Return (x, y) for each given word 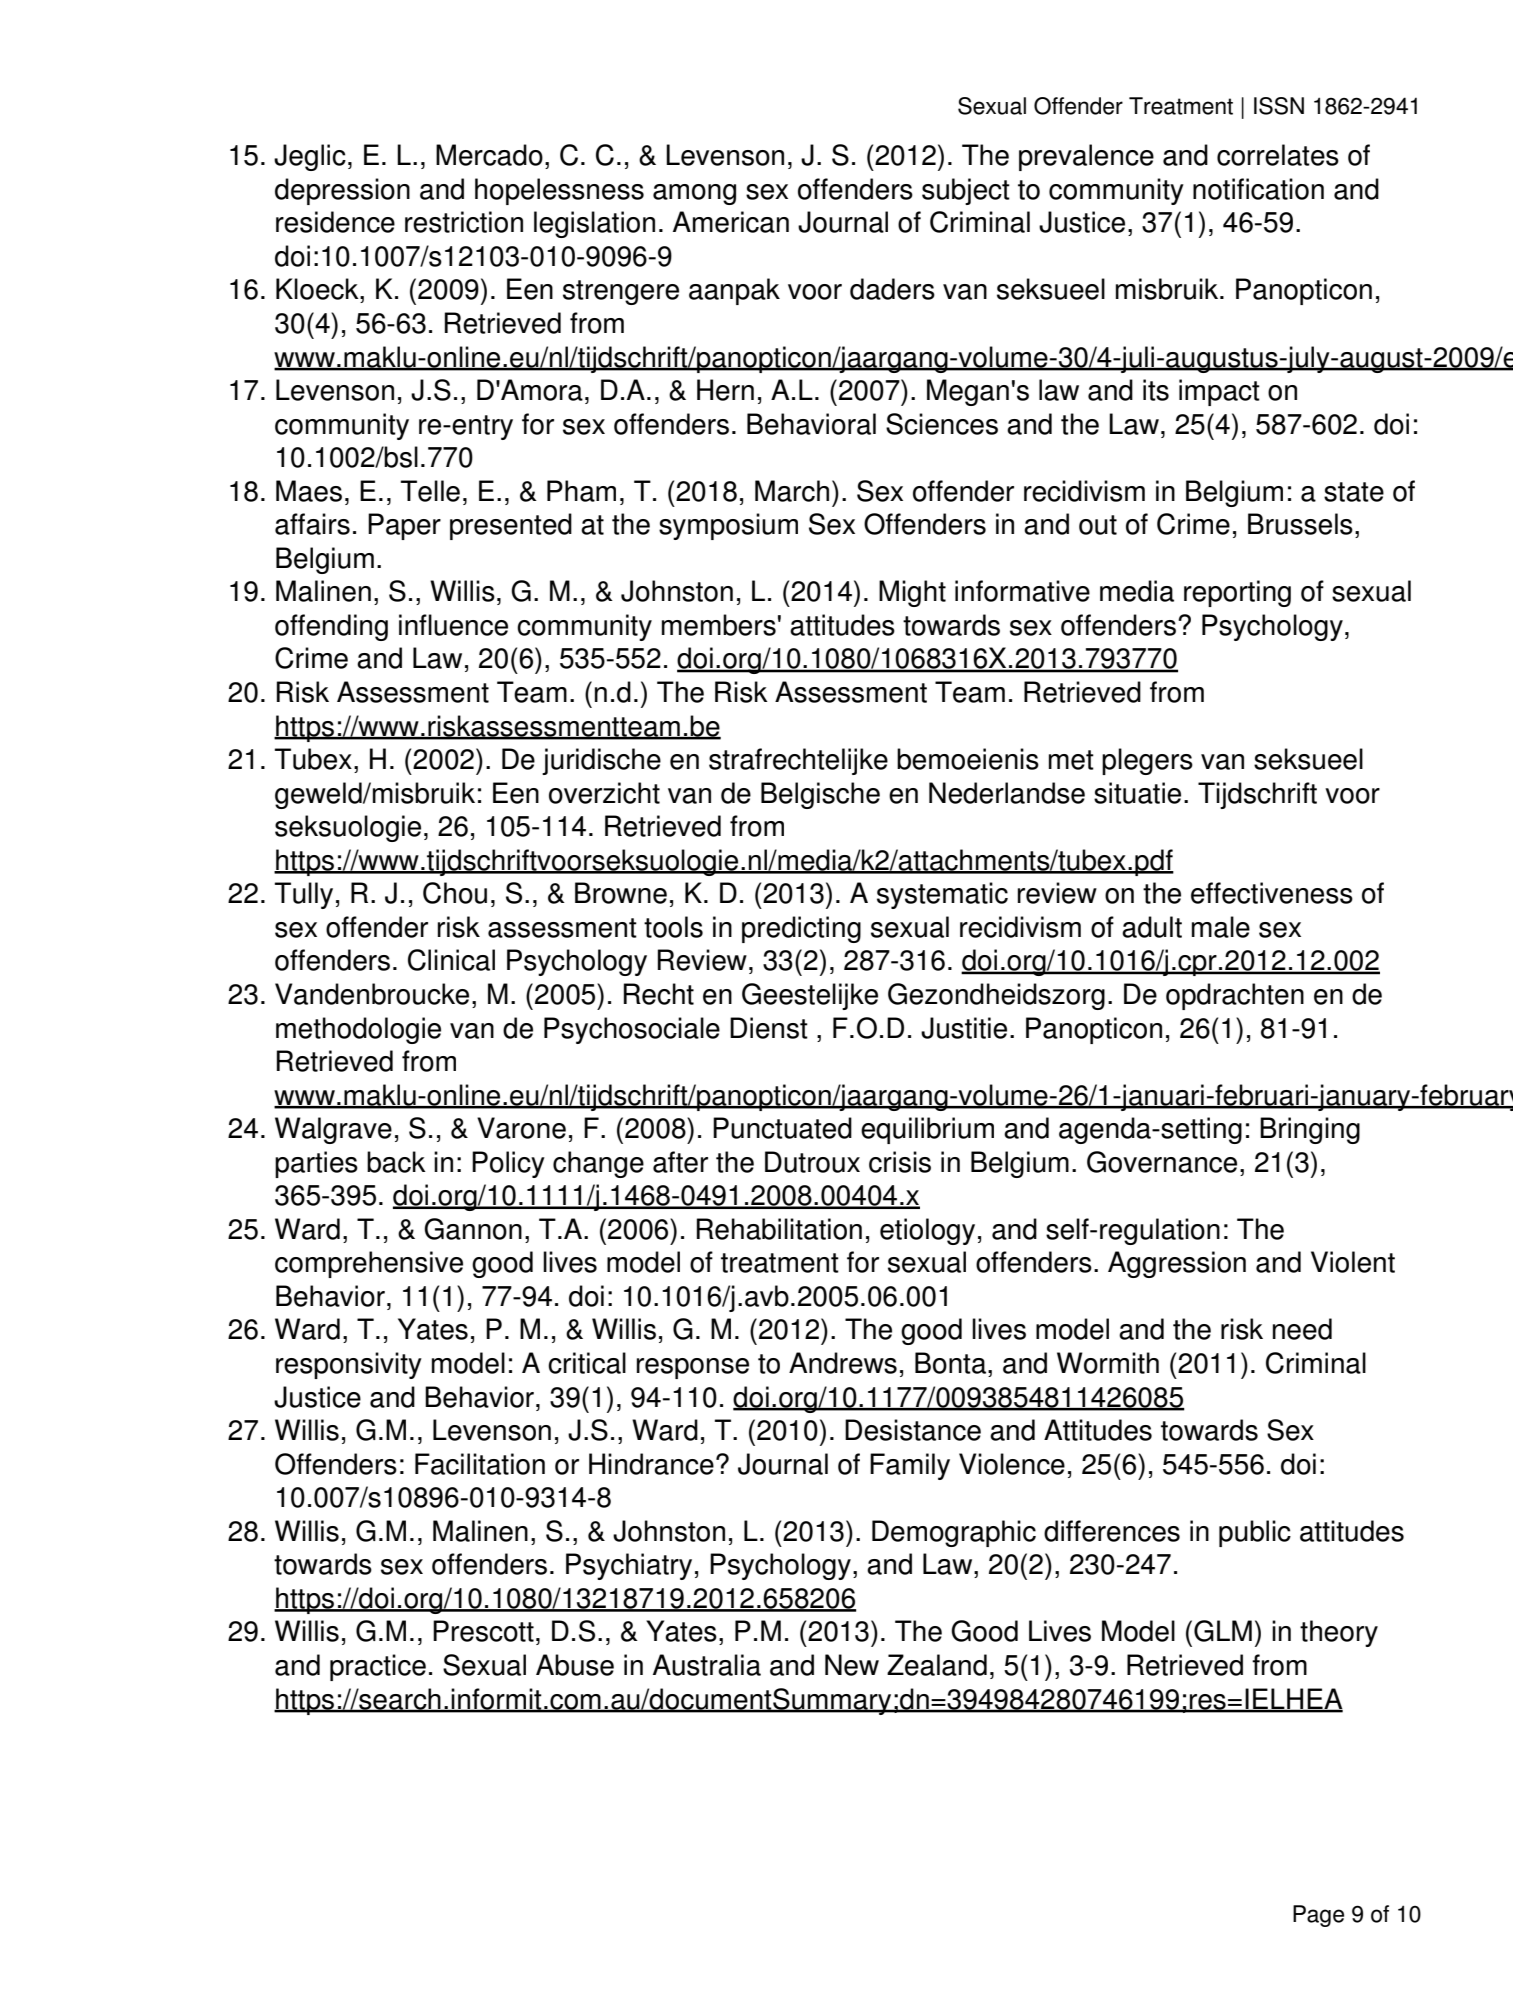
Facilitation (480, 1464)
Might (912, 593)
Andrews (843, 1363)
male (1221, 927)
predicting (801, 929)
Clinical (451, 960)
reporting (1237, 593)
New (852, 1665)
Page (1318, 1916)
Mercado (489, 155)
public (1255, 1533)
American (731, 222)
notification (1258, 189)
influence (453, 625)
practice (378, 1667)
